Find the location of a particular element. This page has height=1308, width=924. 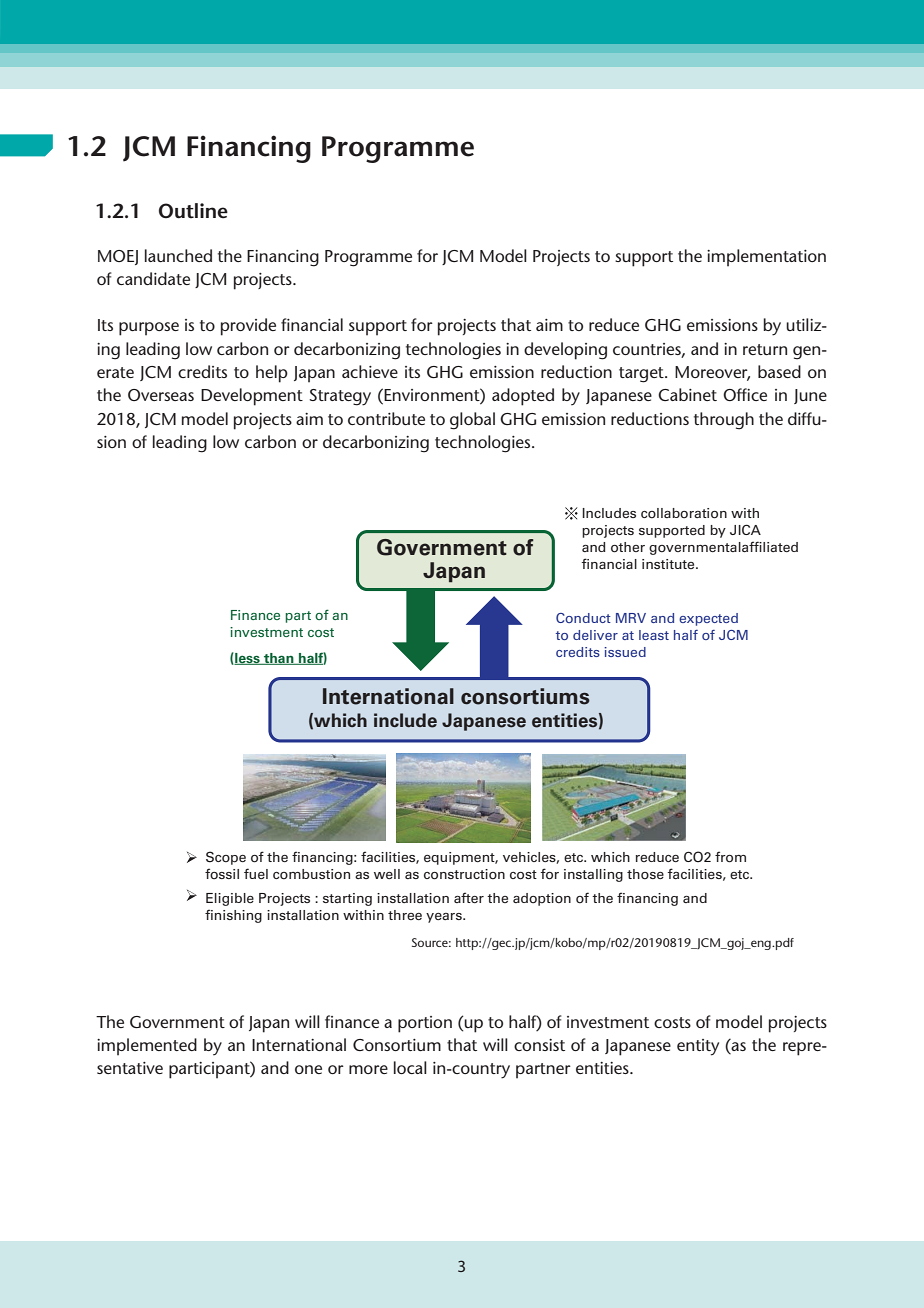

implementation is located at coordinates (766, 258).
